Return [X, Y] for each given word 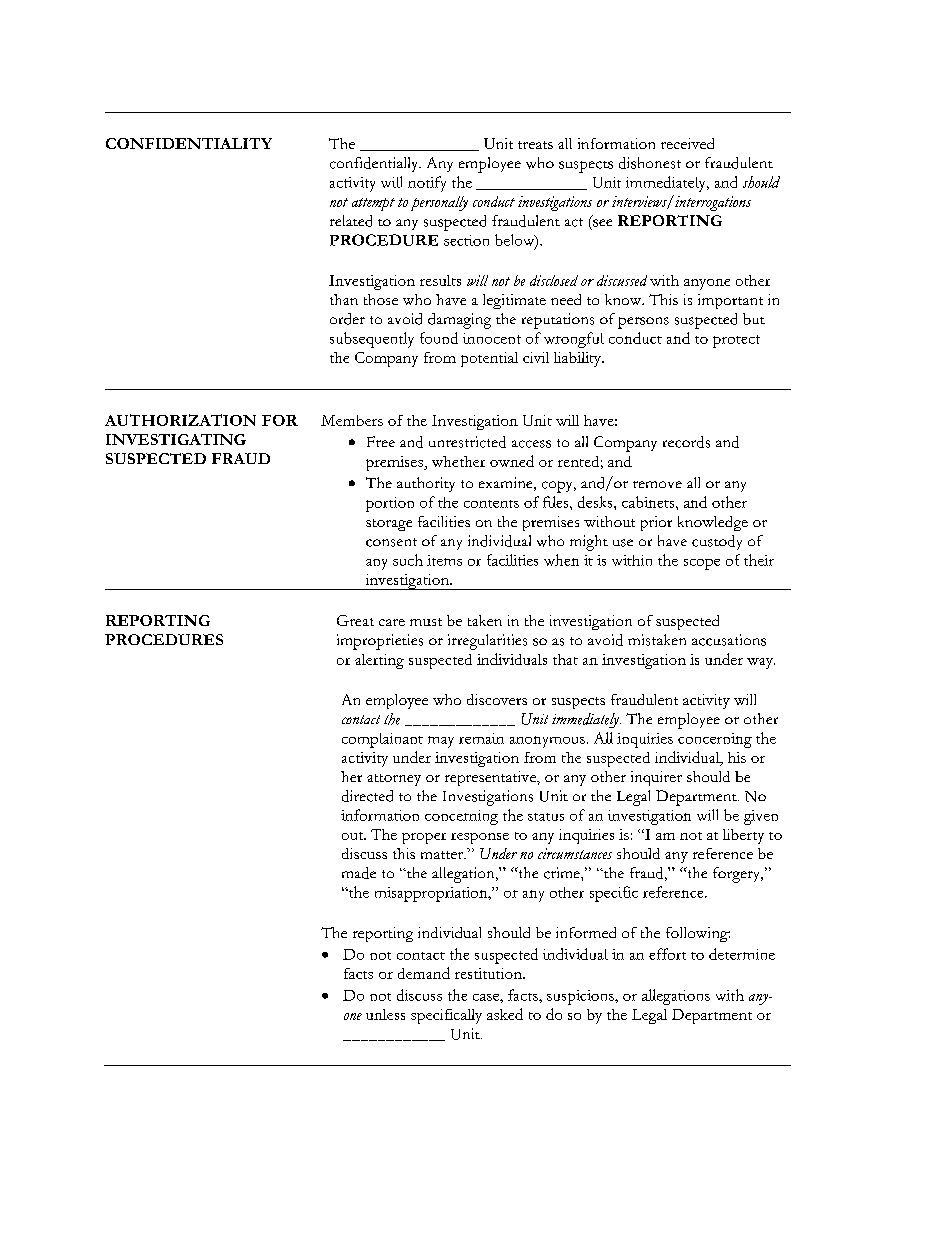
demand [424, 973]
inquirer [656, 778]
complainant [382, 740]
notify [427, 184]
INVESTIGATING [176, 439]
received [687, 143]
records [686, 442]
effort [667, 954]
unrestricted [467, 442]
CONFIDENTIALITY [189, 143]
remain [481, 738]
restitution [489, 973]
